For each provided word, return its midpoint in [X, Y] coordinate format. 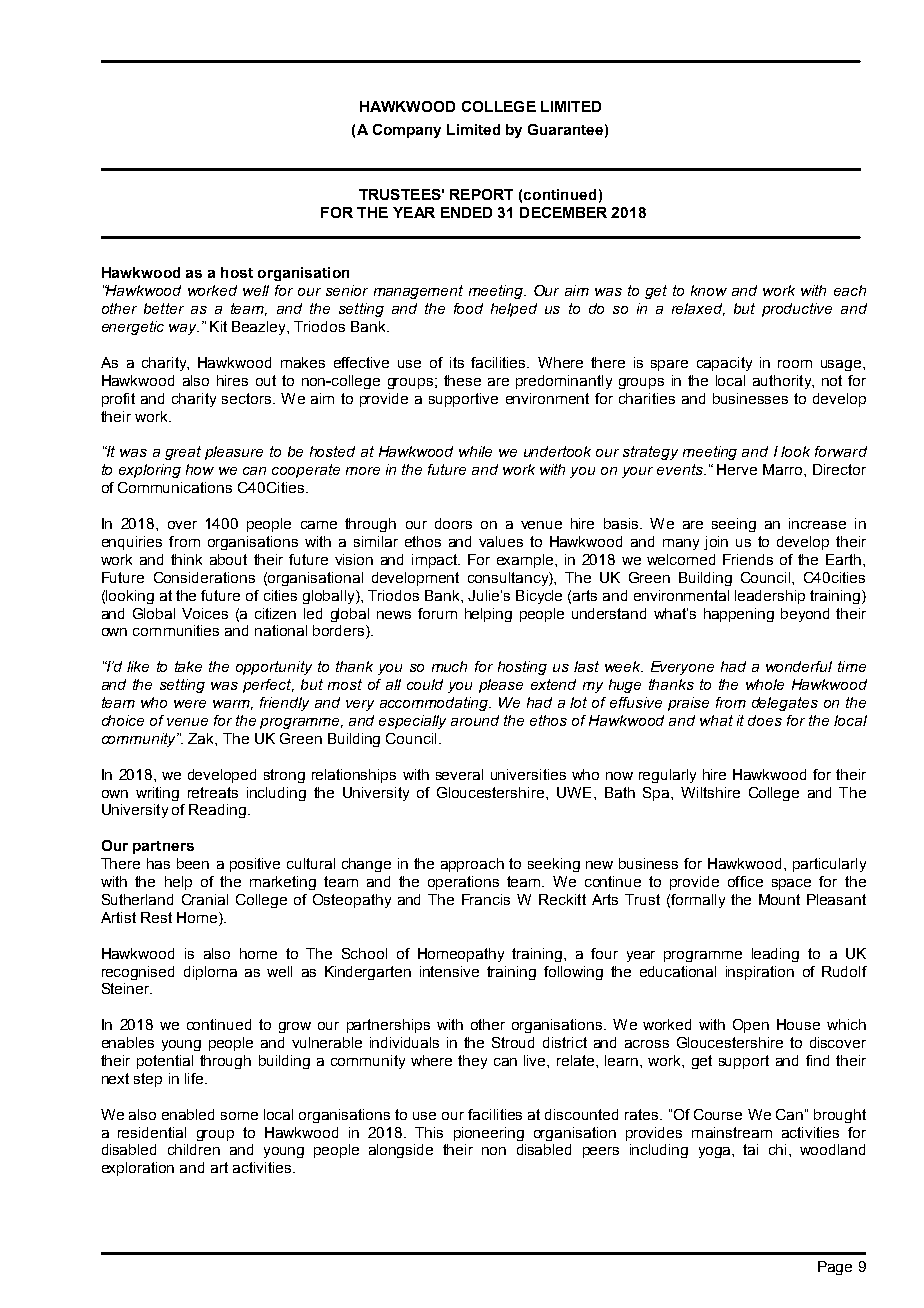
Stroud [513, 1042]
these [462, 380]
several [459, 774]
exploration [138, 1169]
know [709, 290]
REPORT [481, 194]
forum [437, 613]
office [745, 881]
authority [783, 382]
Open [751, 1026]
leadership [770, 597]
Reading [217, 811]
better [164, 308]
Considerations [204, 577]
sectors [246, 398]
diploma [210, 973]
